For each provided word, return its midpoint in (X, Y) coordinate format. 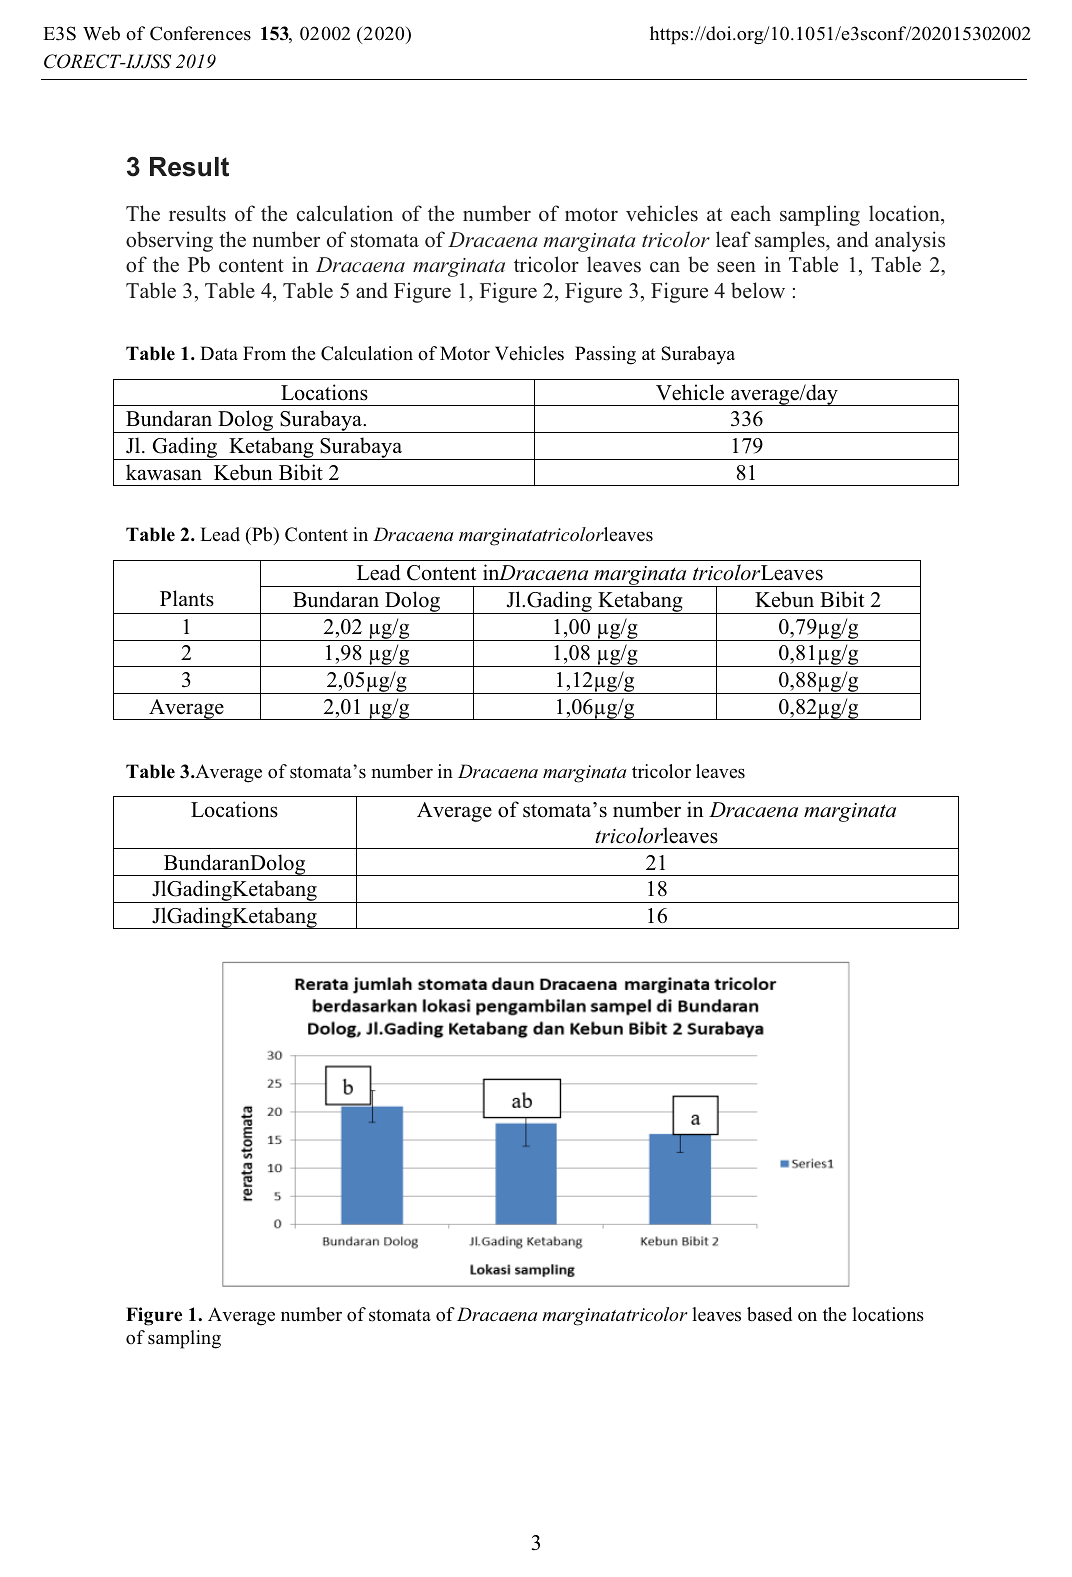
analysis (910, 241)
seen (736, 267)
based (769, 1314)
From (264, 353)
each (751, 213)
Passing (605, 355)
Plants (187, 598)
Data (219, 353)
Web (101, 33)
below (758, 290)
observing (169, 241)
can (665, 267)
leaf (733, 239)
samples (791, 241)
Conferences (200, 33)
